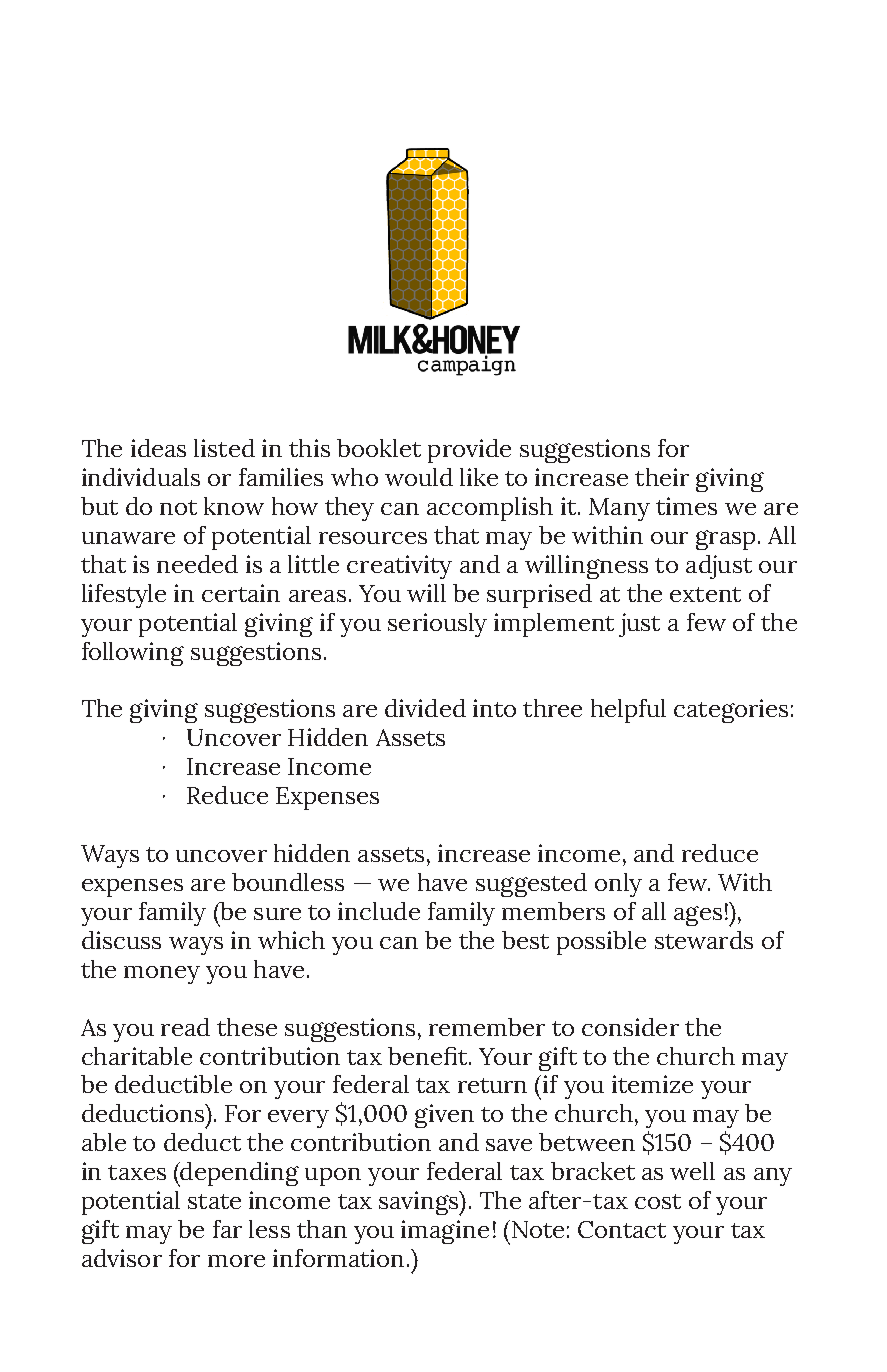 This document has height=1372, width=887. I want to click on money, so click(162, 975).
